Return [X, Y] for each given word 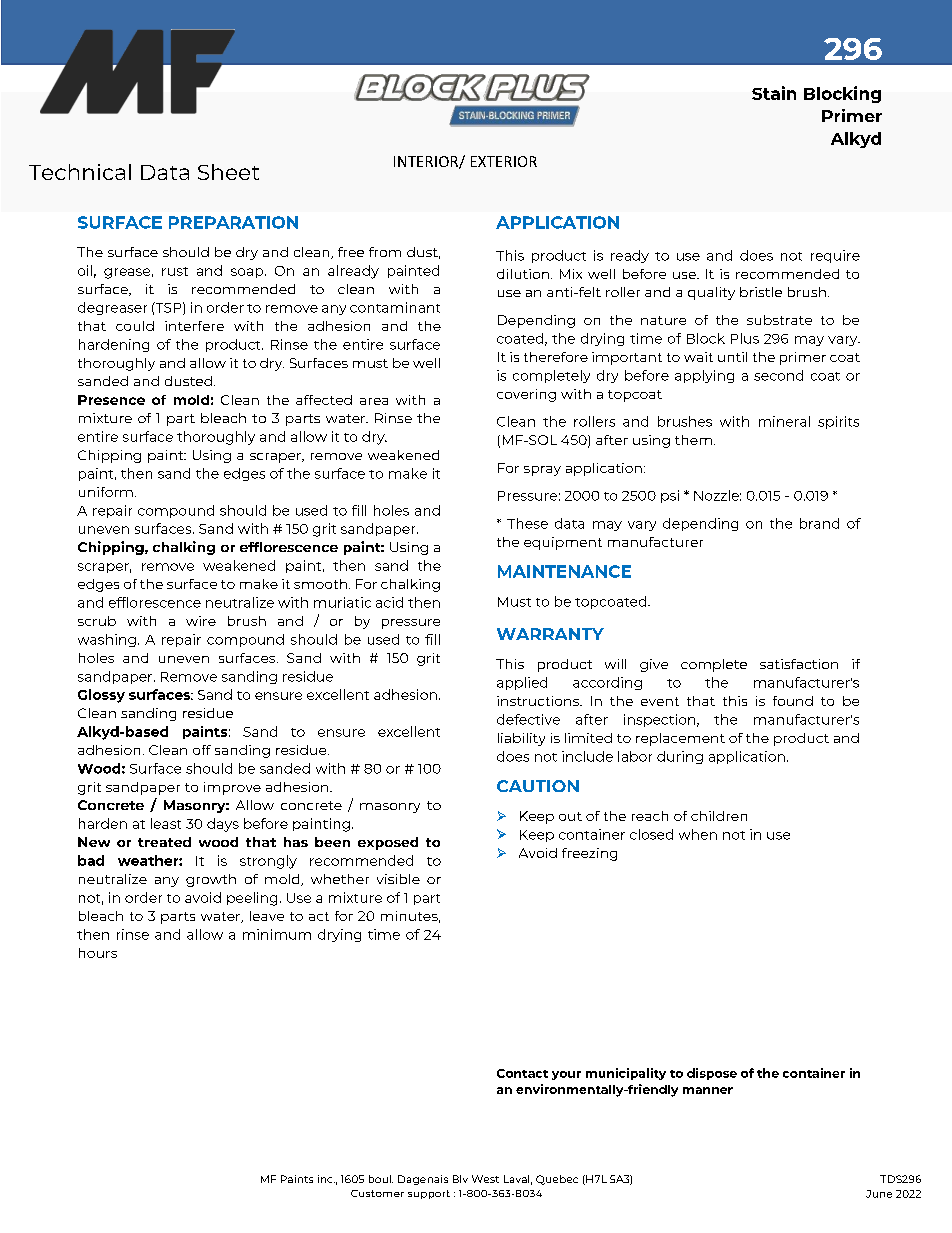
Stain [774, 93]
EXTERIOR [504, 161]
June [879, 1194]
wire [201, 621]
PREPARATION [233, 222]
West [485, 1179]
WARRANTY [550, 634]
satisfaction [799, 664]
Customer [377, 1193]
